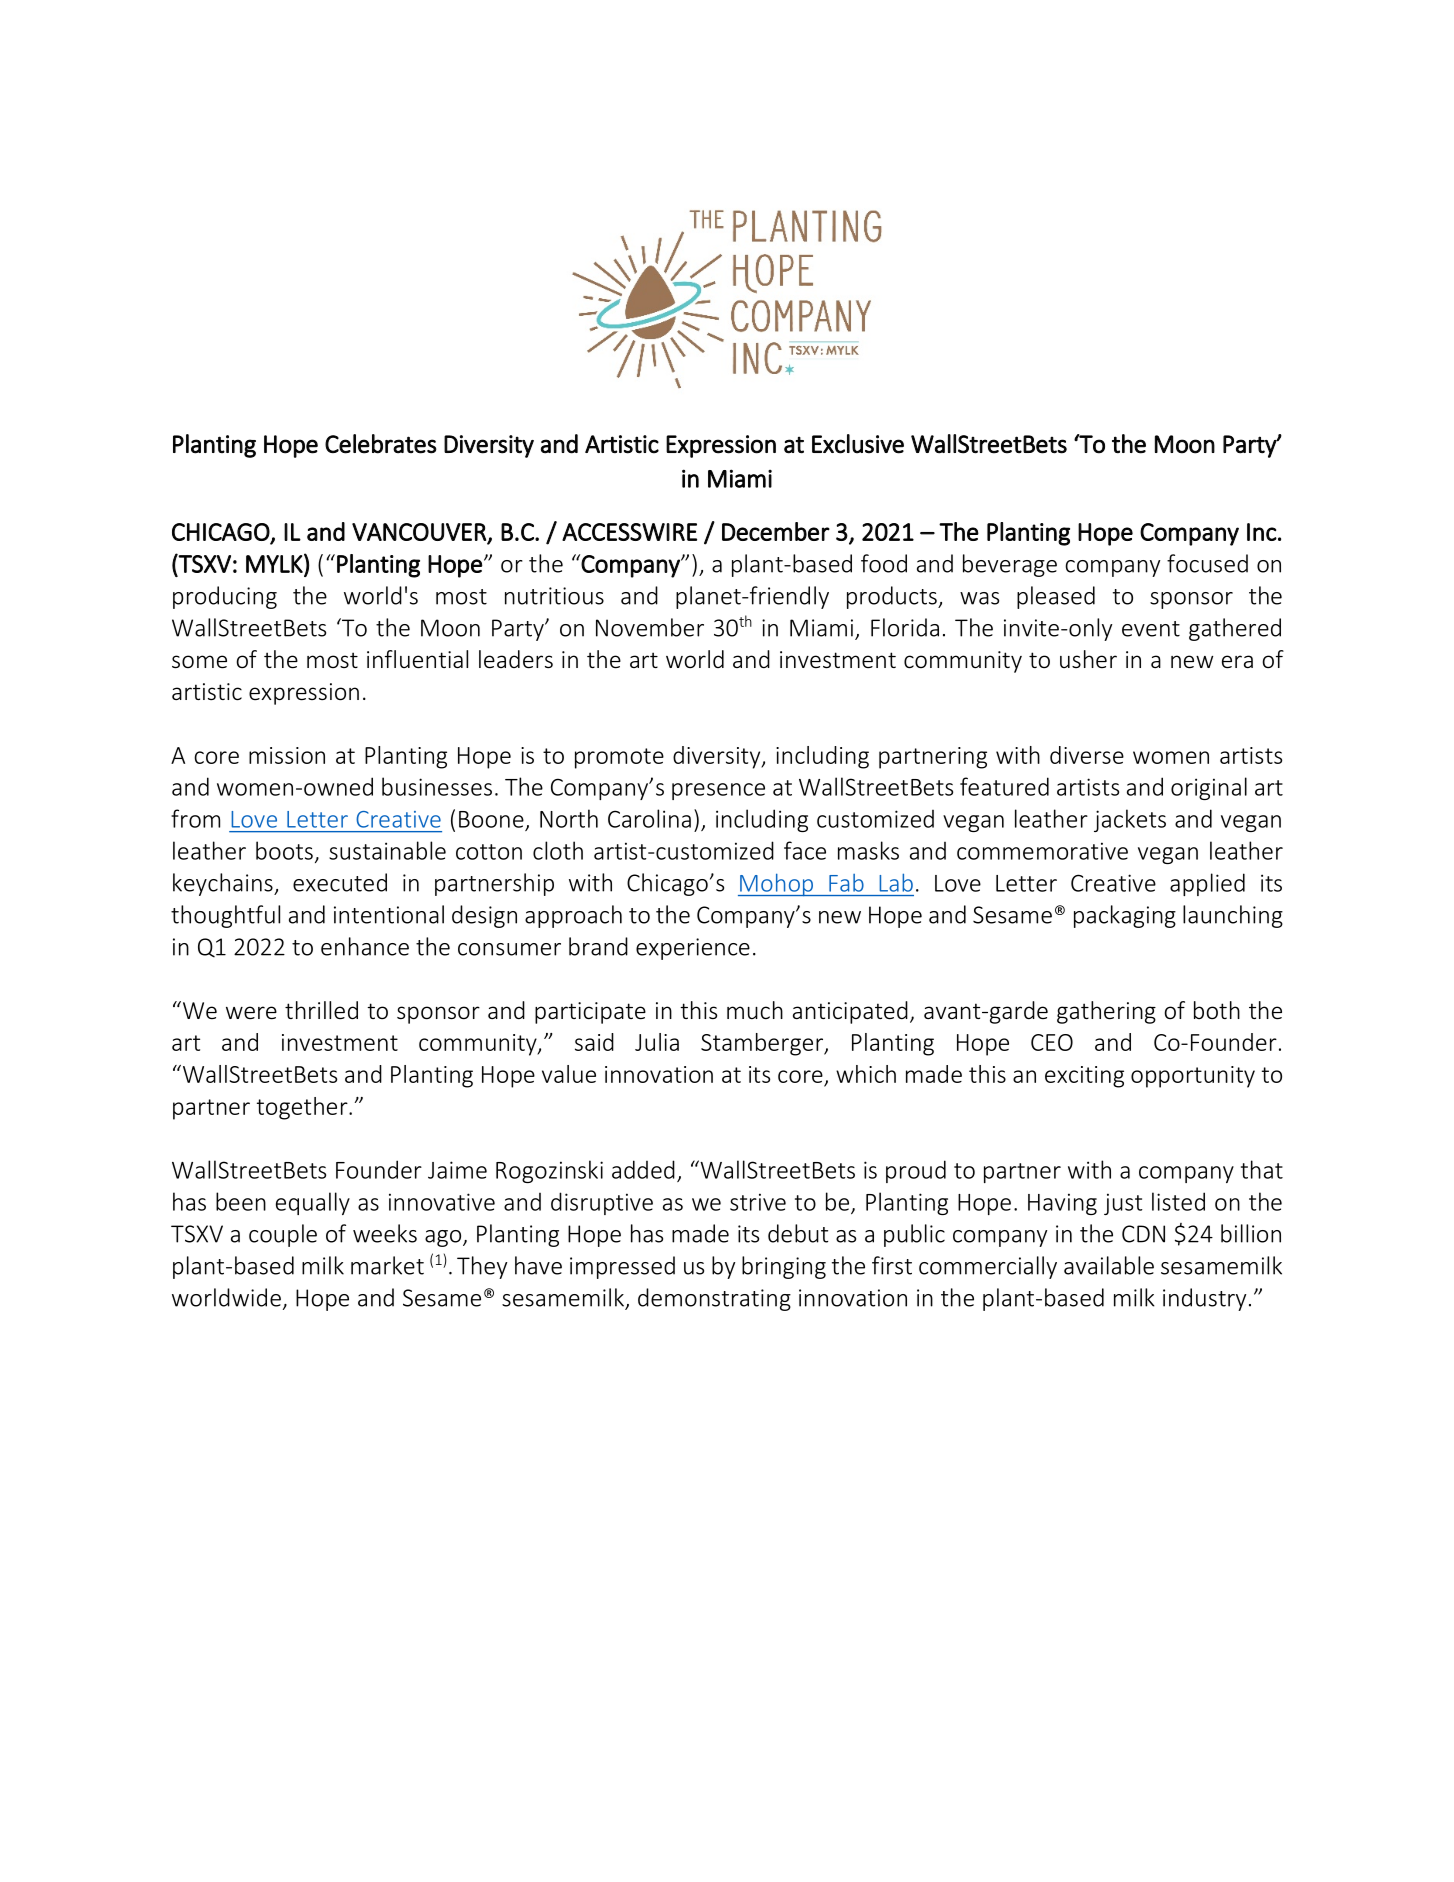 Image resolution: width=1454 pixels, height=1882 pixels. I want to click on market, so click(387, 1265).
